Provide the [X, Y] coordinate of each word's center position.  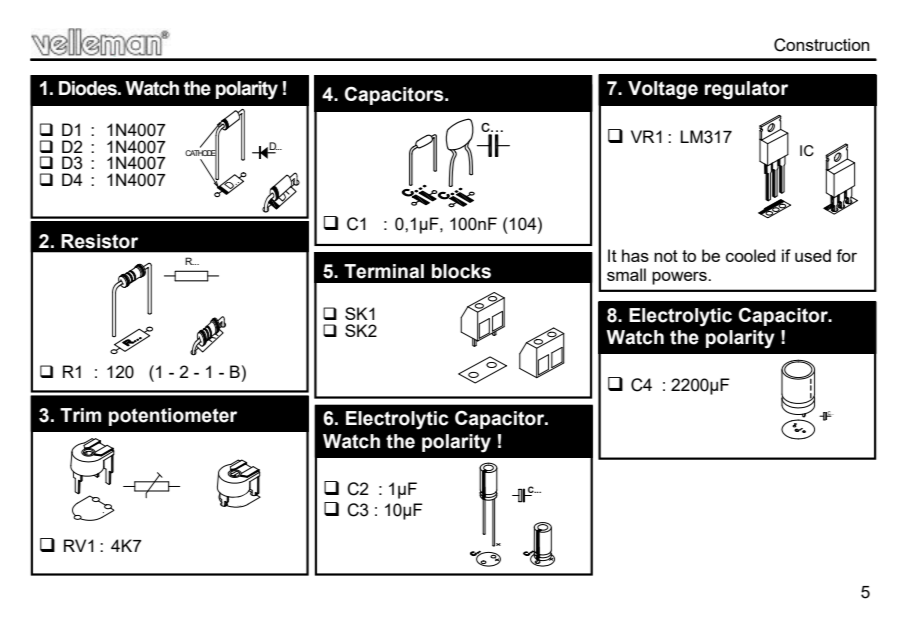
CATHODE [201, 153]
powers [680, 278]
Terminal [384, 271]
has [635, 255]
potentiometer [173, 417]
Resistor [99, 241]
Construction [821, 45]
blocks [461, 271]
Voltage [663, 90]
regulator [746, 90]
